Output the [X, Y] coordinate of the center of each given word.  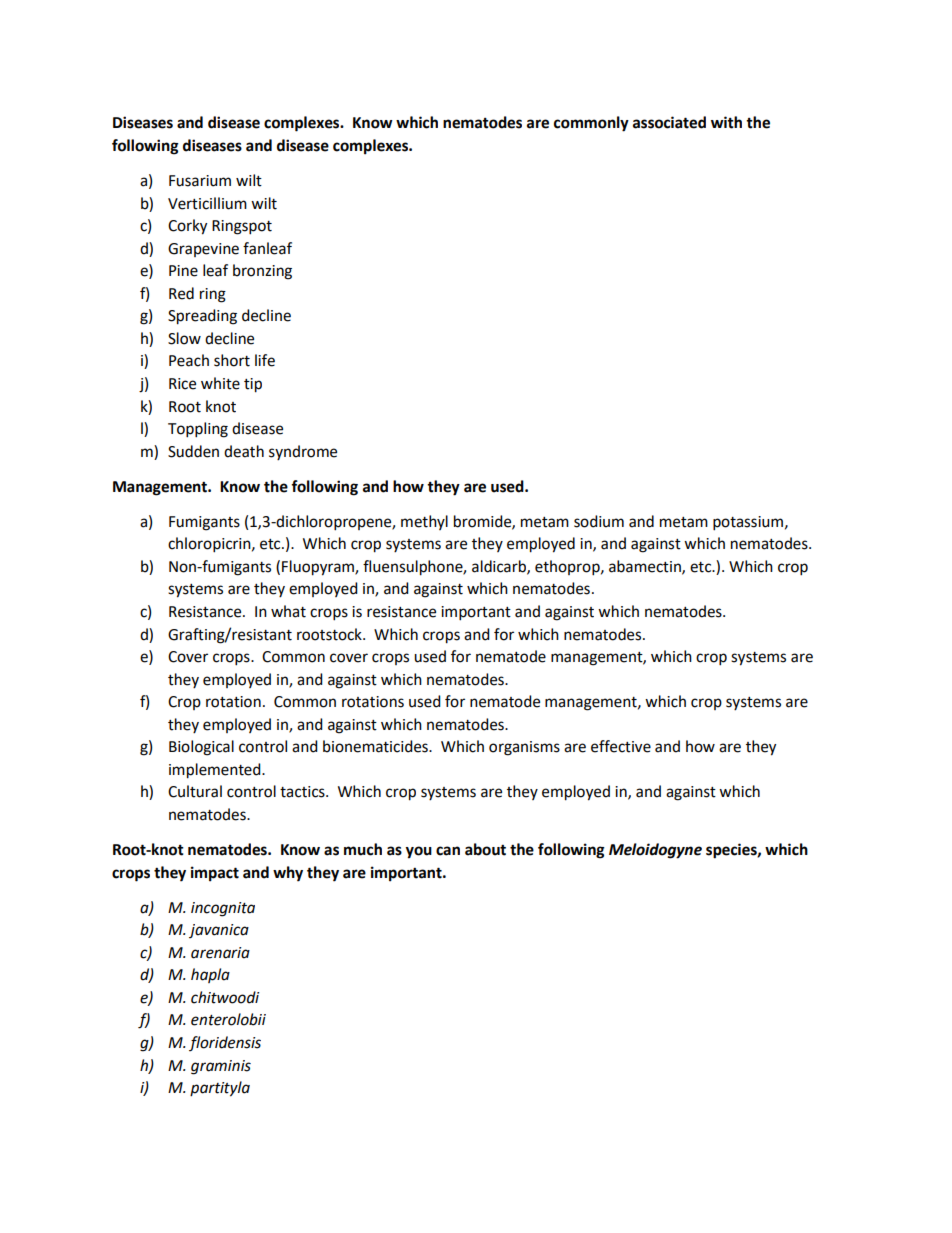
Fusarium [200, 181]
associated [669, 122]
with [726, 122]
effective [621, 746]
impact [215, 874]
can [448, 851]
